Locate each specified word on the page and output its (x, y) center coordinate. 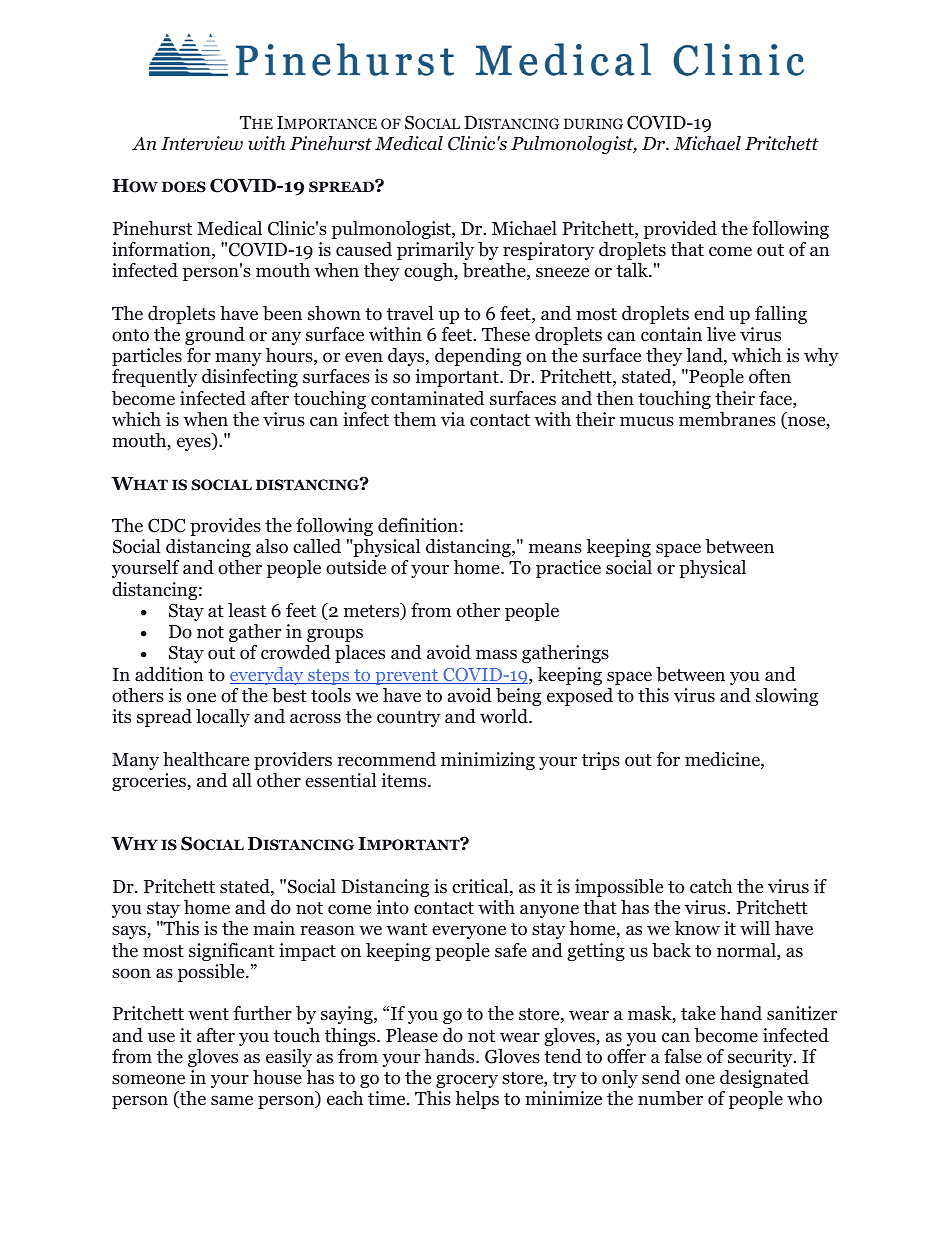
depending (478, 357)
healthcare (206, 759)
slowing (787, 697)
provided (680, 230)
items (405, 780)
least (247, 610)
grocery (467, 1081)
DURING (593, 124)
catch (711, 886)
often (770, 376)
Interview (202, 143)
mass (496, 654)
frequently (154, 378)
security (761, 1058)
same (232, 1100)
